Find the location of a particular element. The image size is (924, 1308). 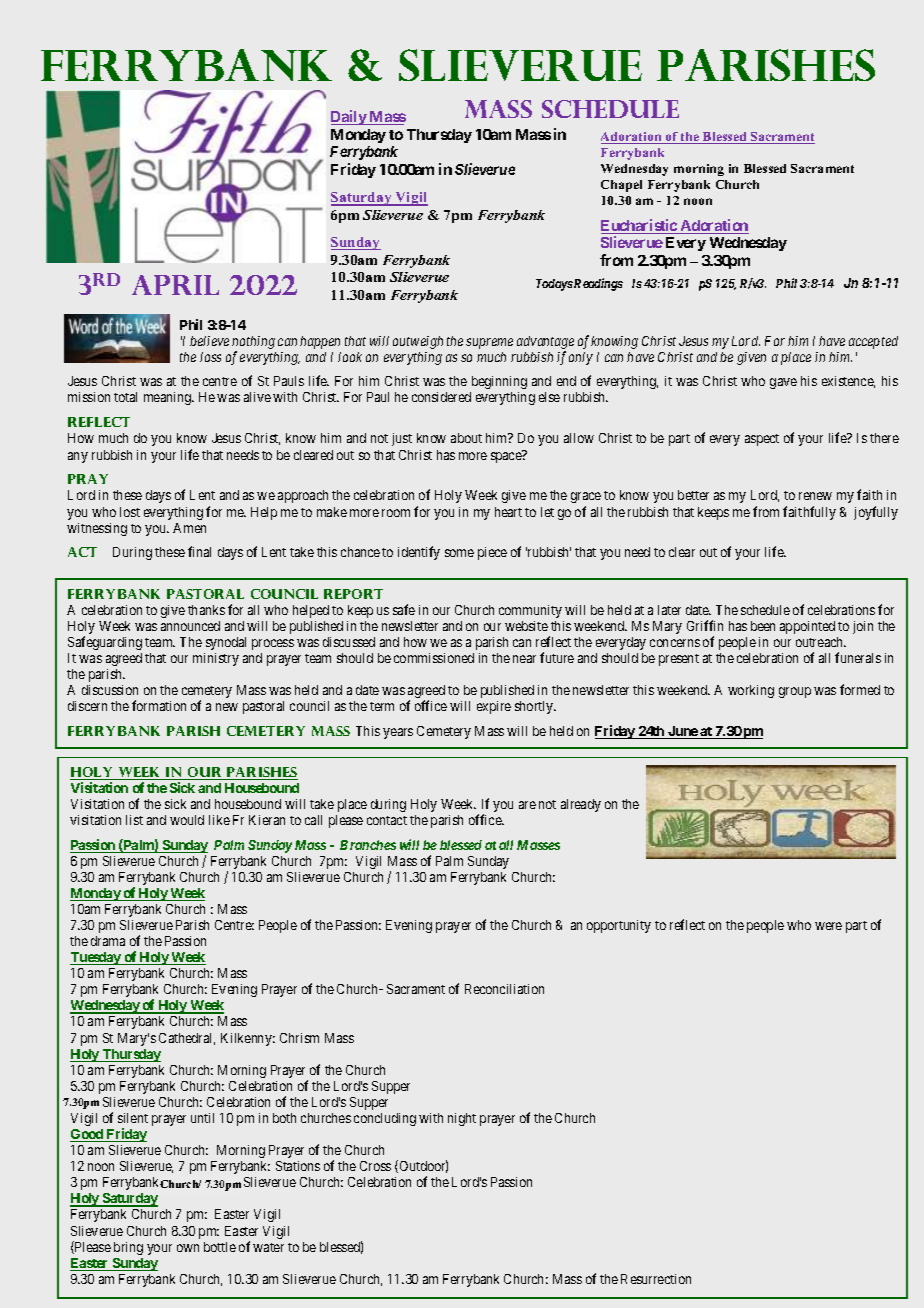

own is located at coordinates (188, 1248).
